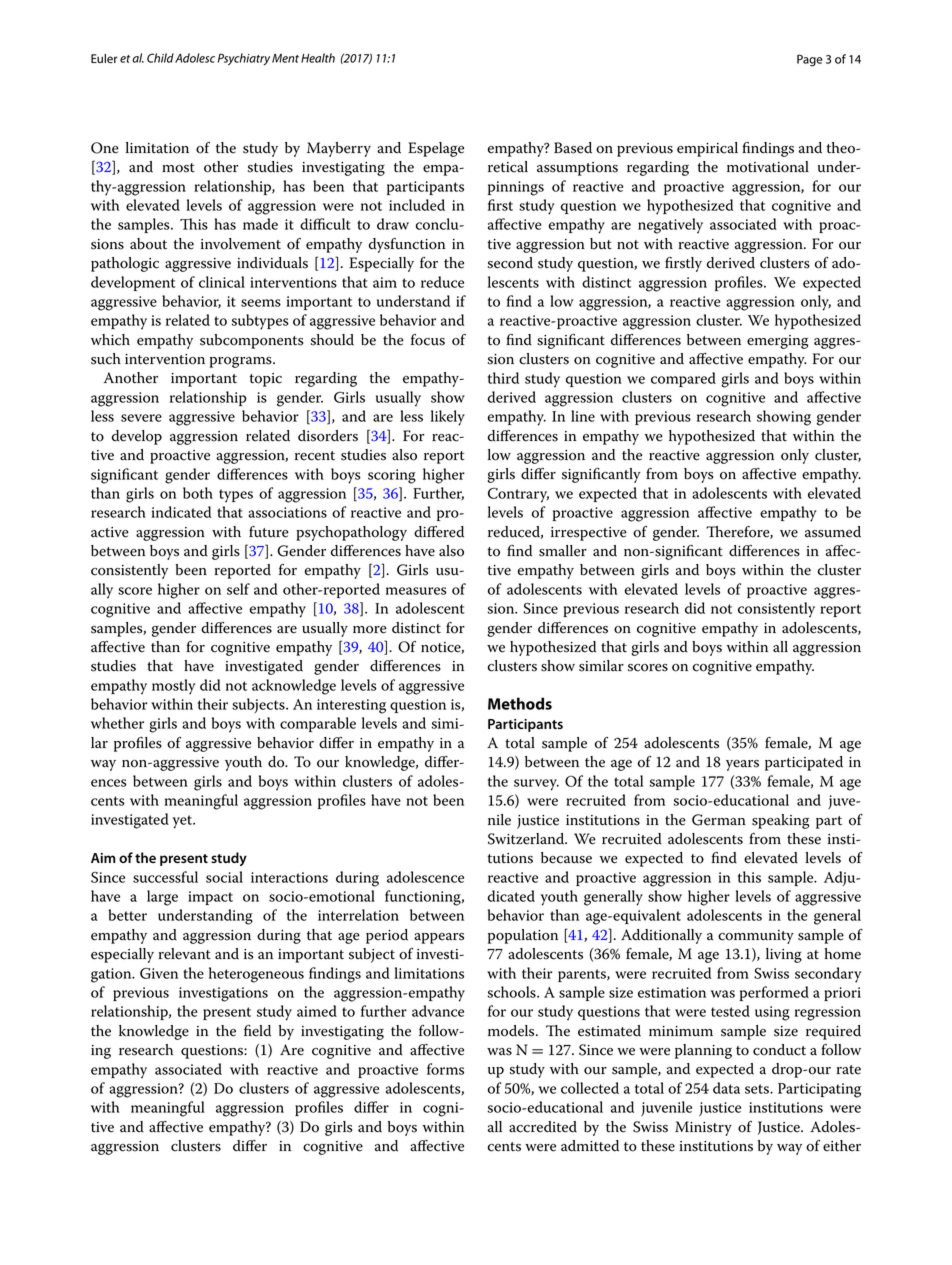 This document has width=952, height=1265. I want to click on forms, so click(445, 1069).
